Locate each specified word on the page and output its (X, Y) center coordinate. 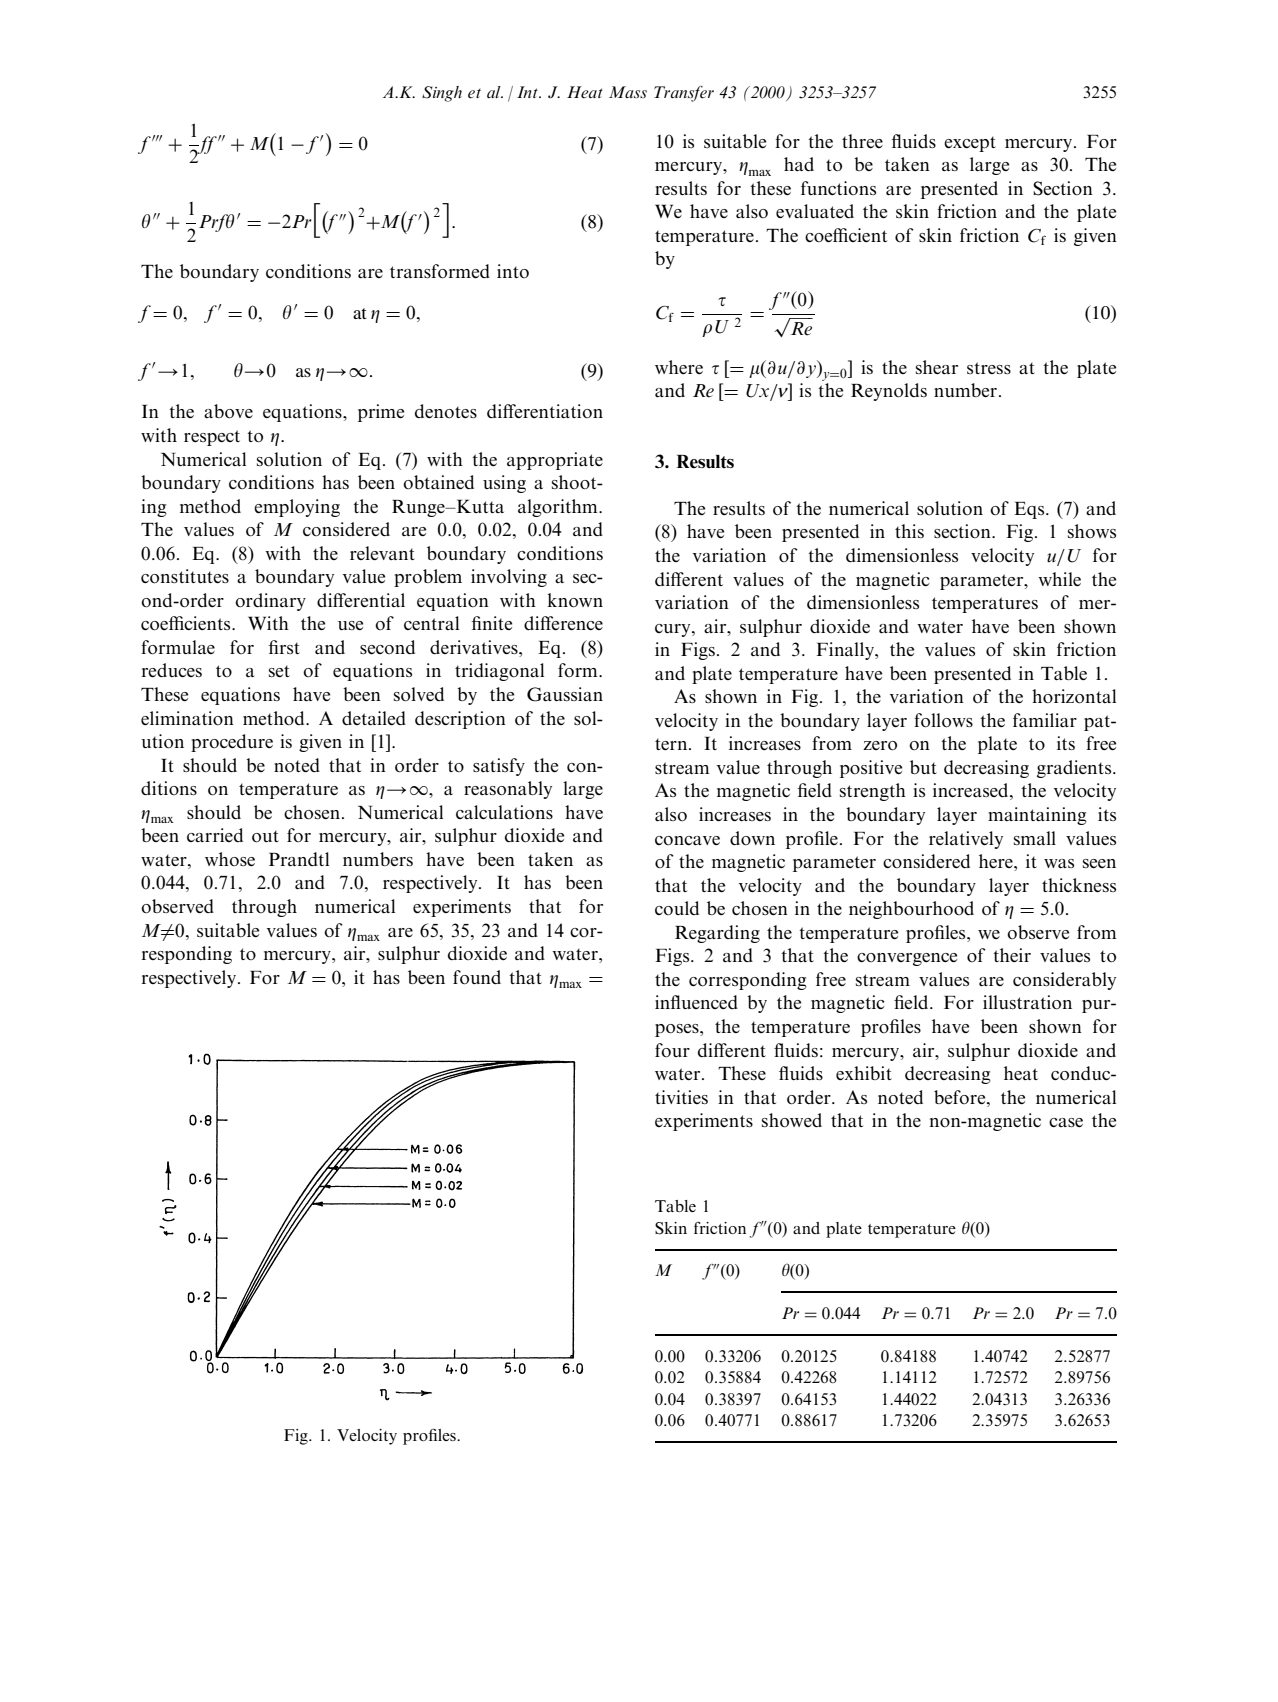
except (970, 144)
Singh (442, 94)
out (265, 836)
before (961, 1097)
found (477, 977)
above (228, 411)
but (923, 767)
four (672, 1050)
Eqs (1030, 510)
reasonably (508, 790)
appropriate (555, 461)
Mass (628, 92)
